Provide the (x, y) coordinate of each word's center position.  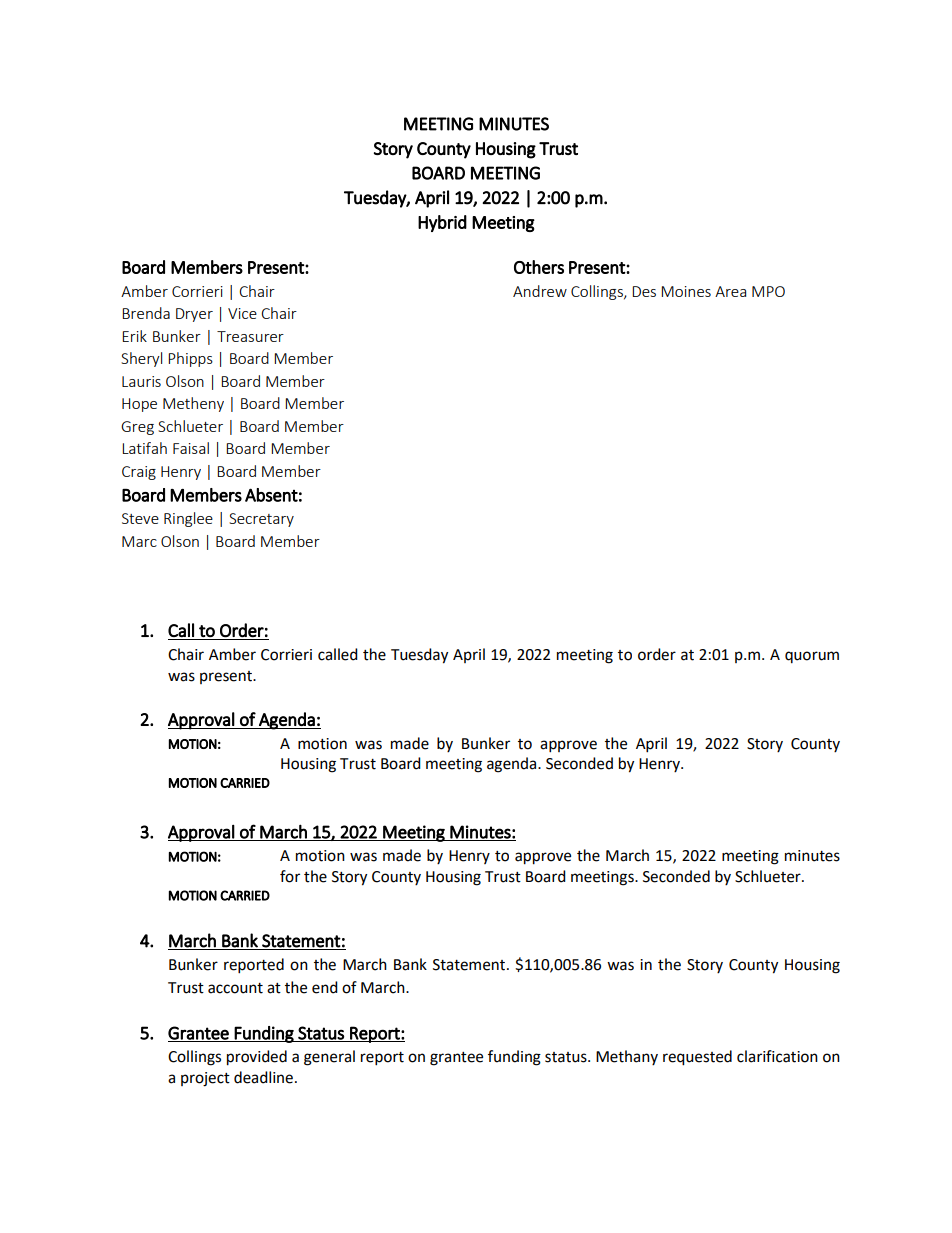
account (235, 988)
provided (257, 1058)
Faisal (191, 448)
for (290, 876)
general (329, 1058)
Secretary (261, 520)
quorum (812, 657)
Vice (242, 313)
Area (730, 291)
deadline (263, 1077)
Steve (140, 518)
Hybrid (442, 223)
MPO (768, 291)
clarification (777, 1056)
